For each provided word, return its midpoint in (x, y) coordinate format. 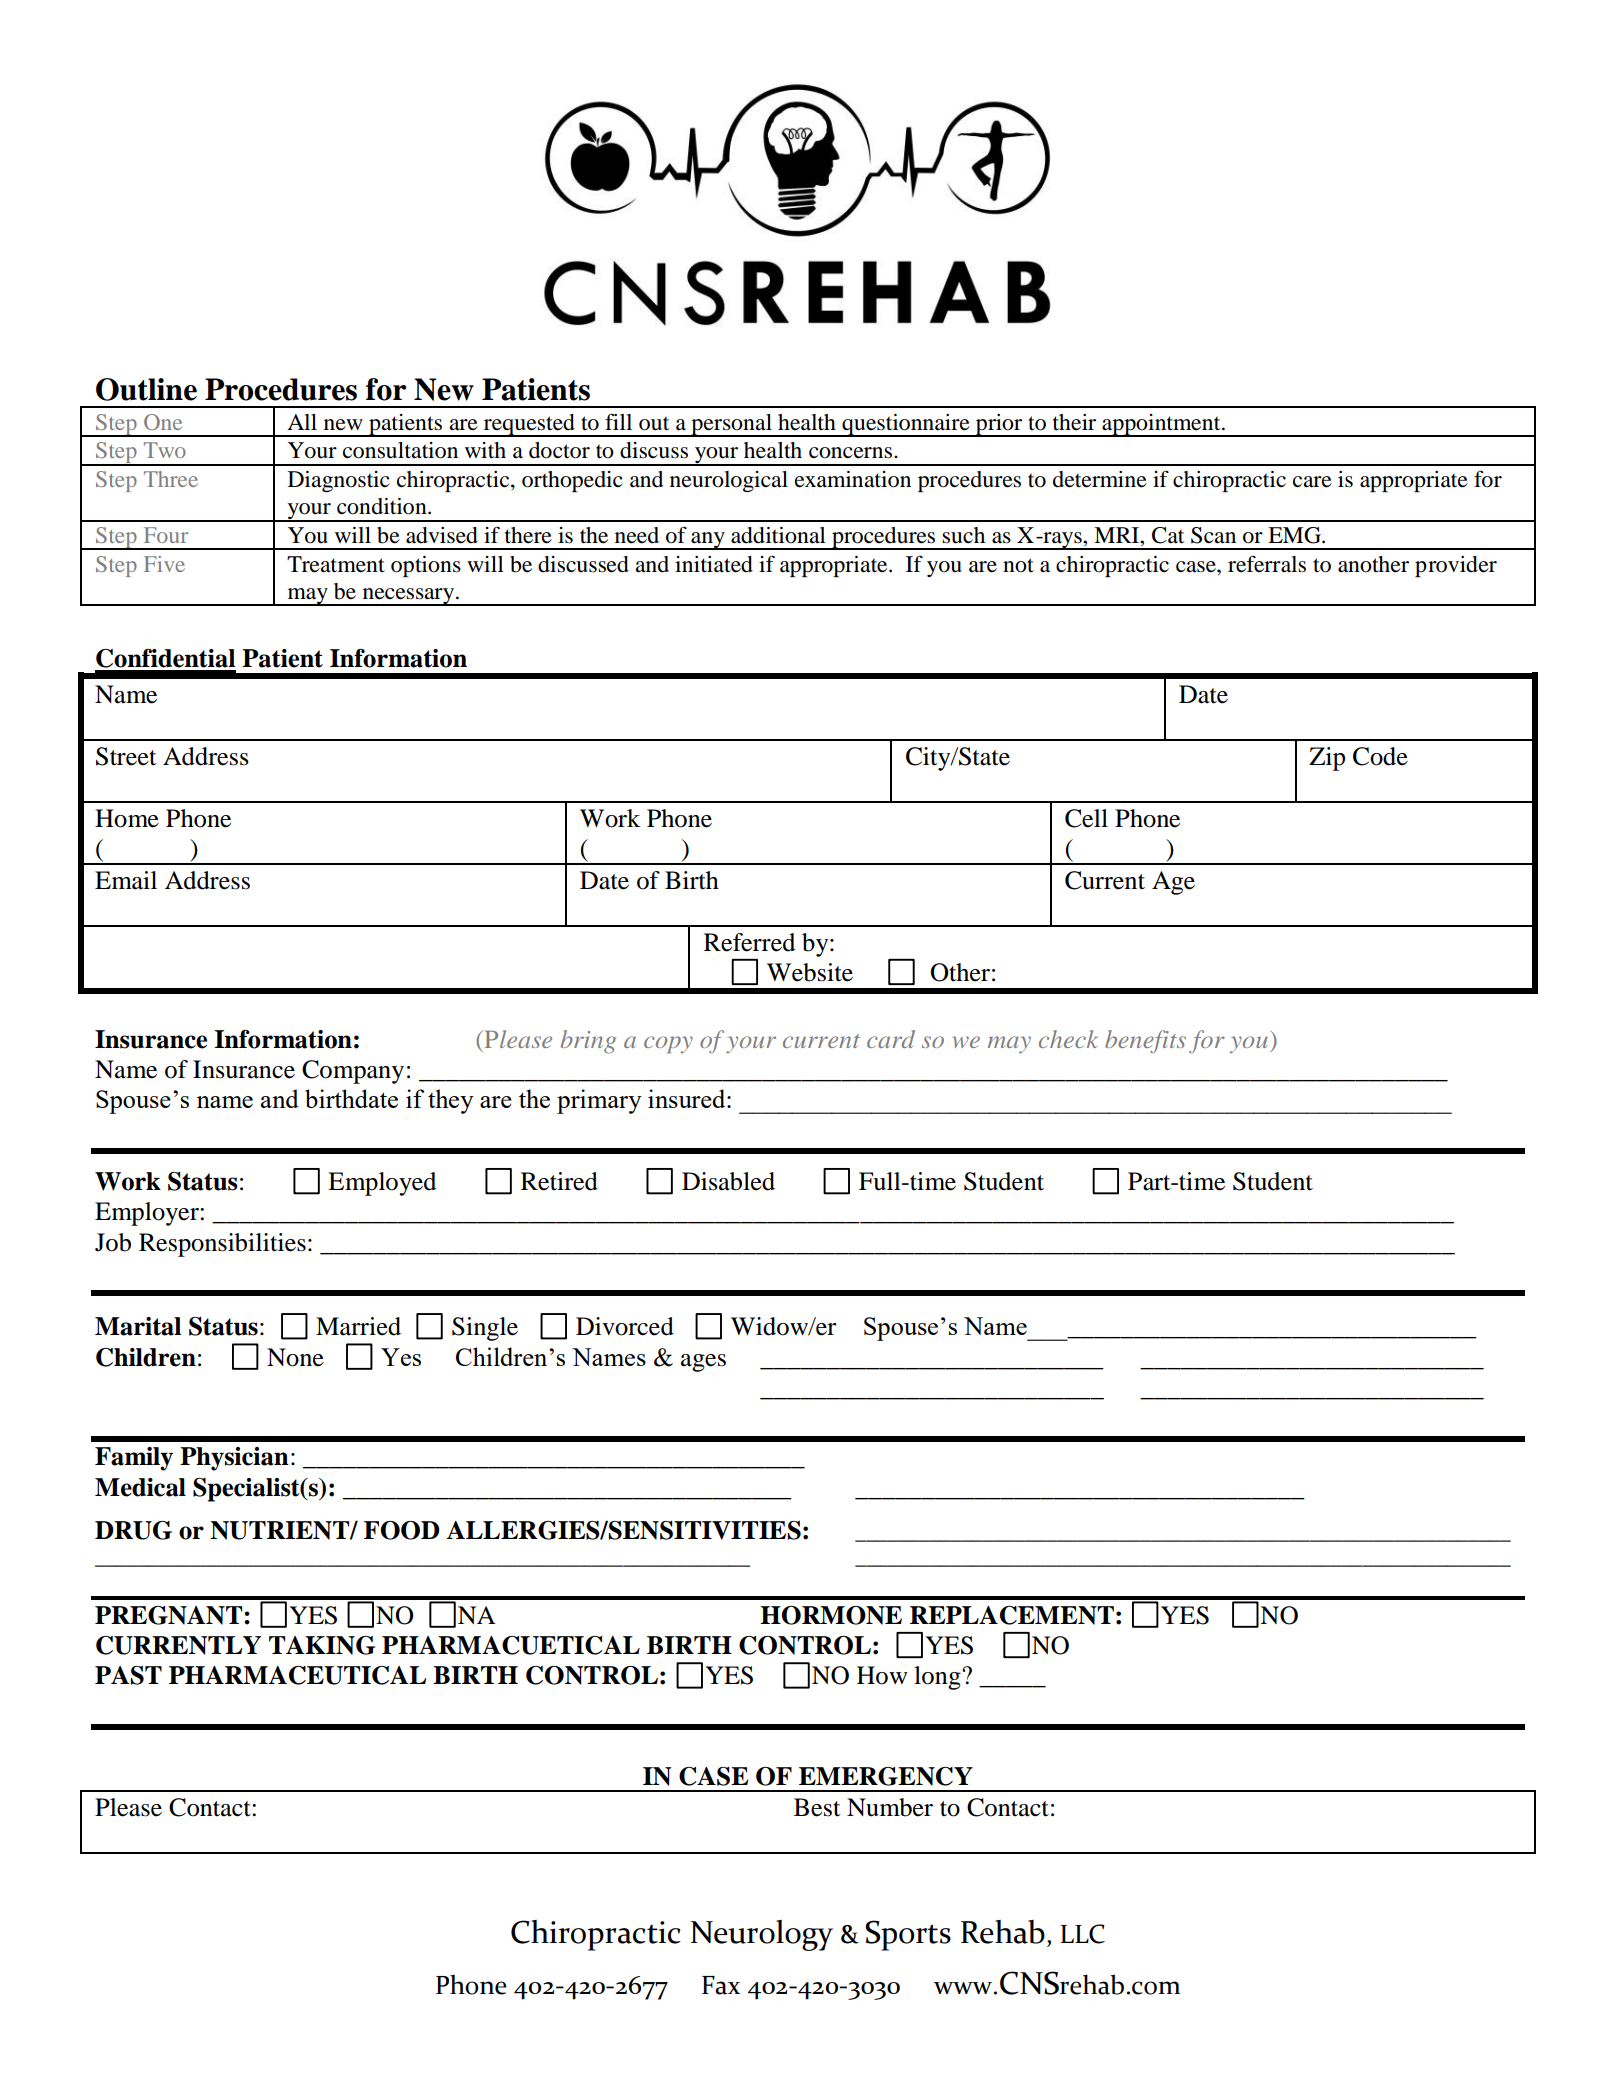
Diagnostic (339, 481)
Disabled (728, 1181)
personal (731, 425)
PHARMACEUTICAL (297, 1675)
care (1312, 482)
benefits (1145, 1042)
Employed (382, 1184)
